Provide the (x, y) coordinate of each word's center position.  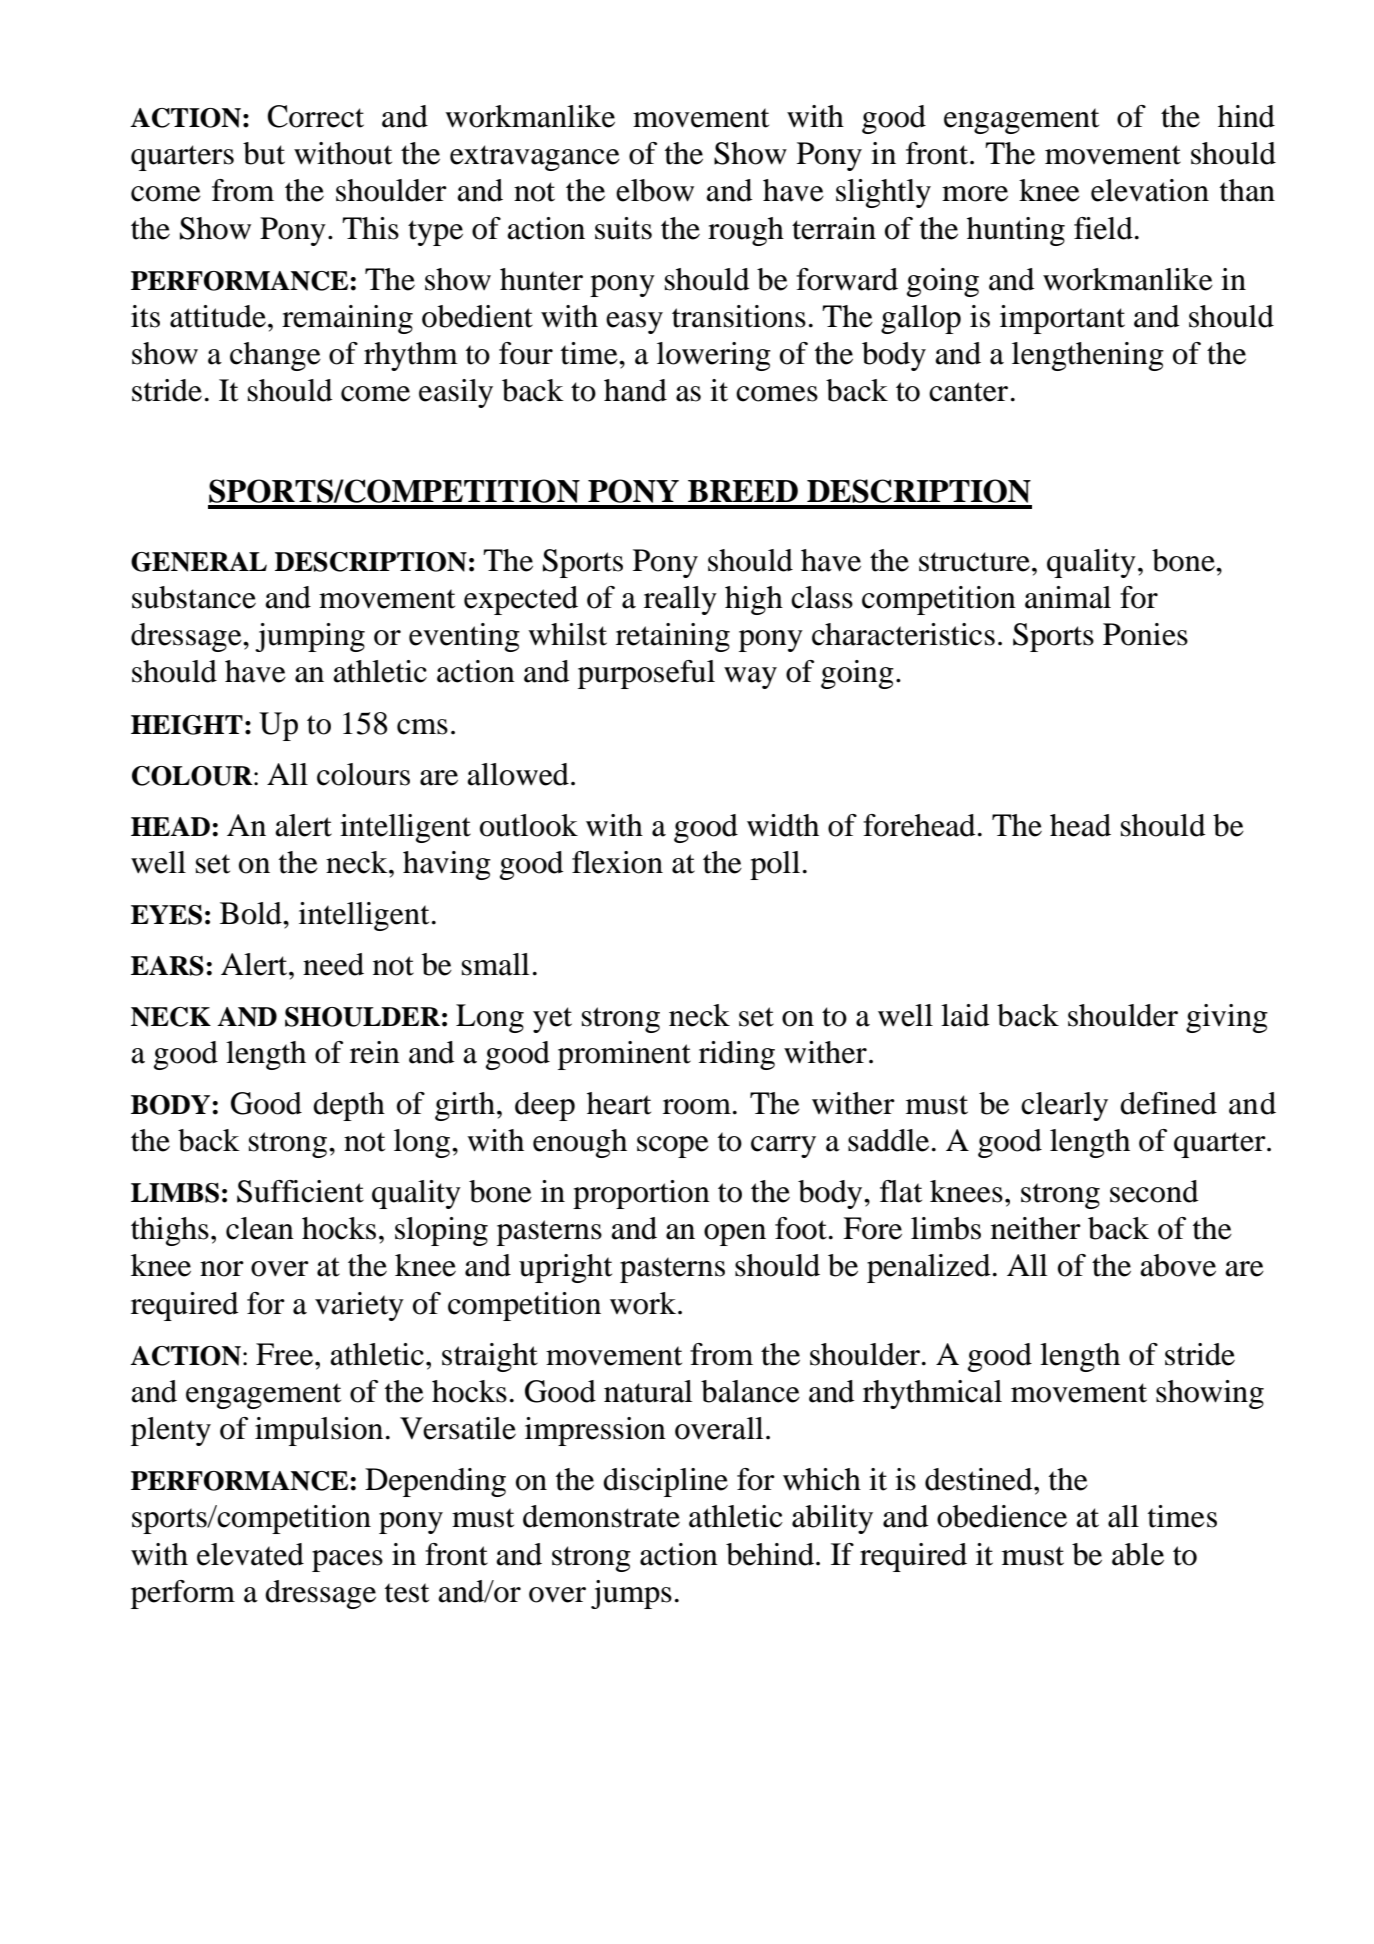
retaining (673, 637)
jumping (310, 637)
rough (746, 231)
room (697, 1107)
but (264, 153)
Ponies (1145, 634)
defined (1168, 1103)
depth (349, 1106)
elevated (250, 1554)
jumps (631, 1594)
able (1138, 1554)
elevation (1150, 190)
